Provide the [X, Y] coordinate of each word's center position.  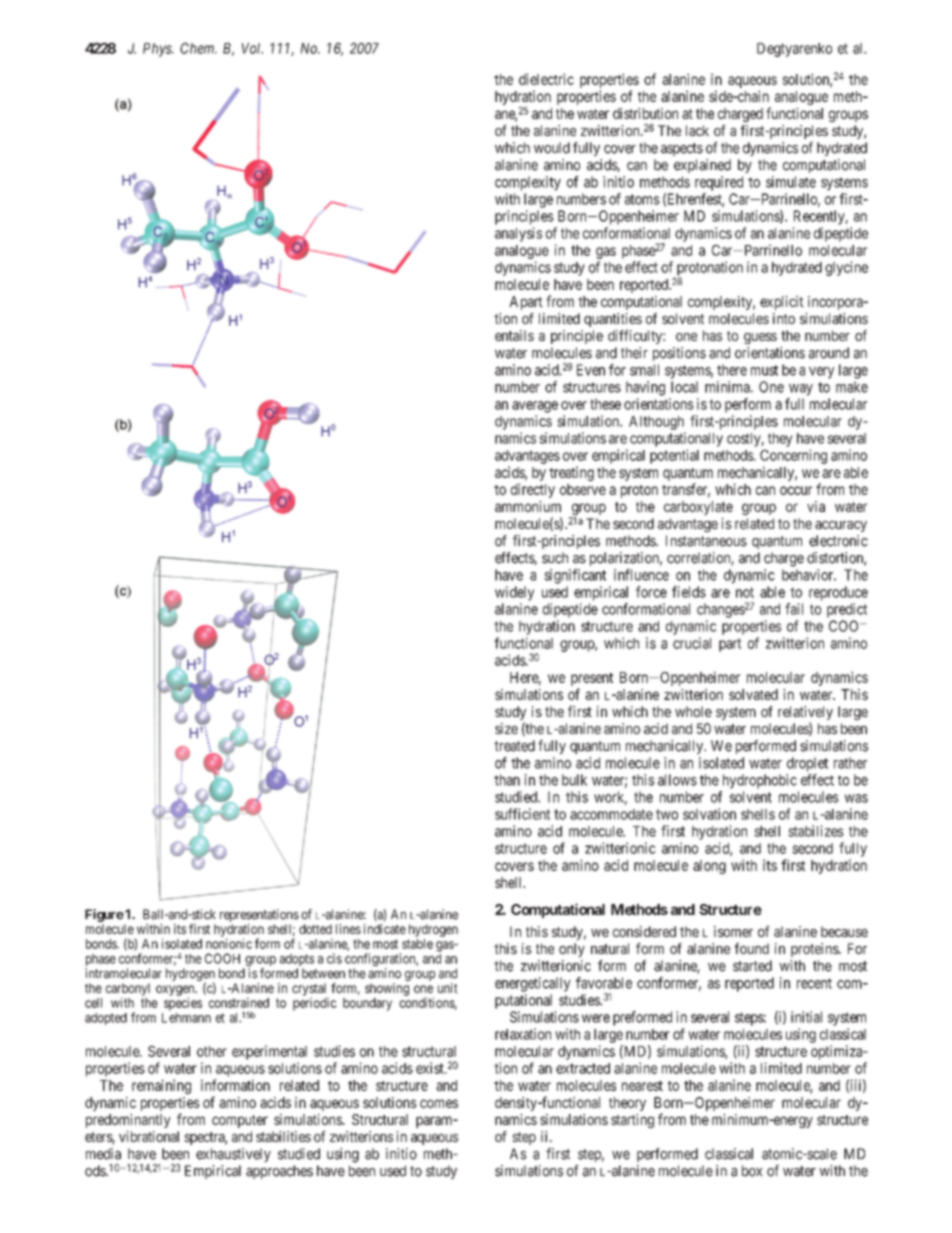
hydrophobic [760, 781]
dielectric [546, 79]
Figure [104, 915]
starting [632, 1121]
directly [533, 490]
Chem [198, 48]
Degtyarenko [794, 50]
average [535, 407]
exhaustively [233, 1155]
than [507, 780]
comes [439, 1103]
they [780, 440]
